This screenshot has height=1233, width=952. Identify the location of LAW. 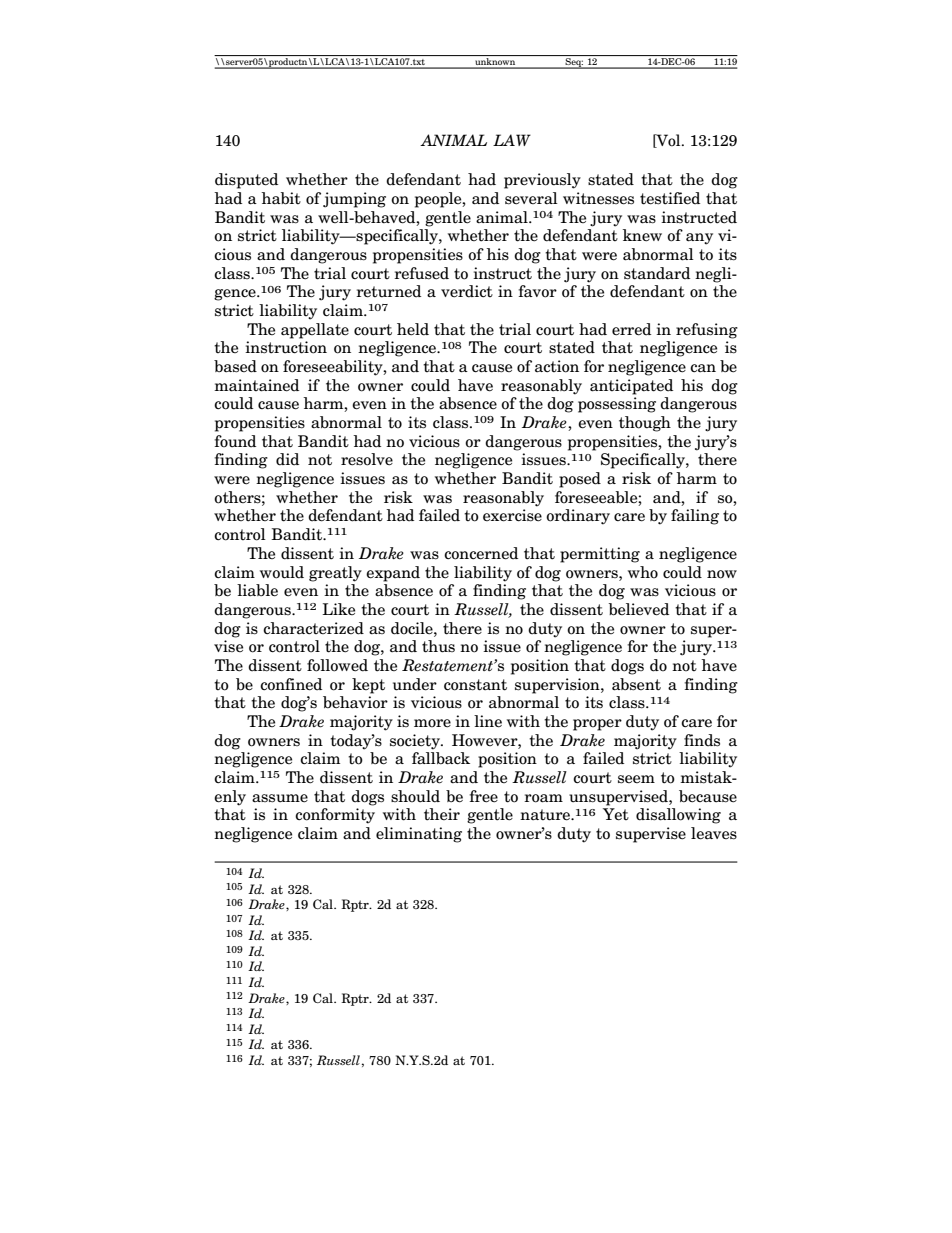
(512, 140).
